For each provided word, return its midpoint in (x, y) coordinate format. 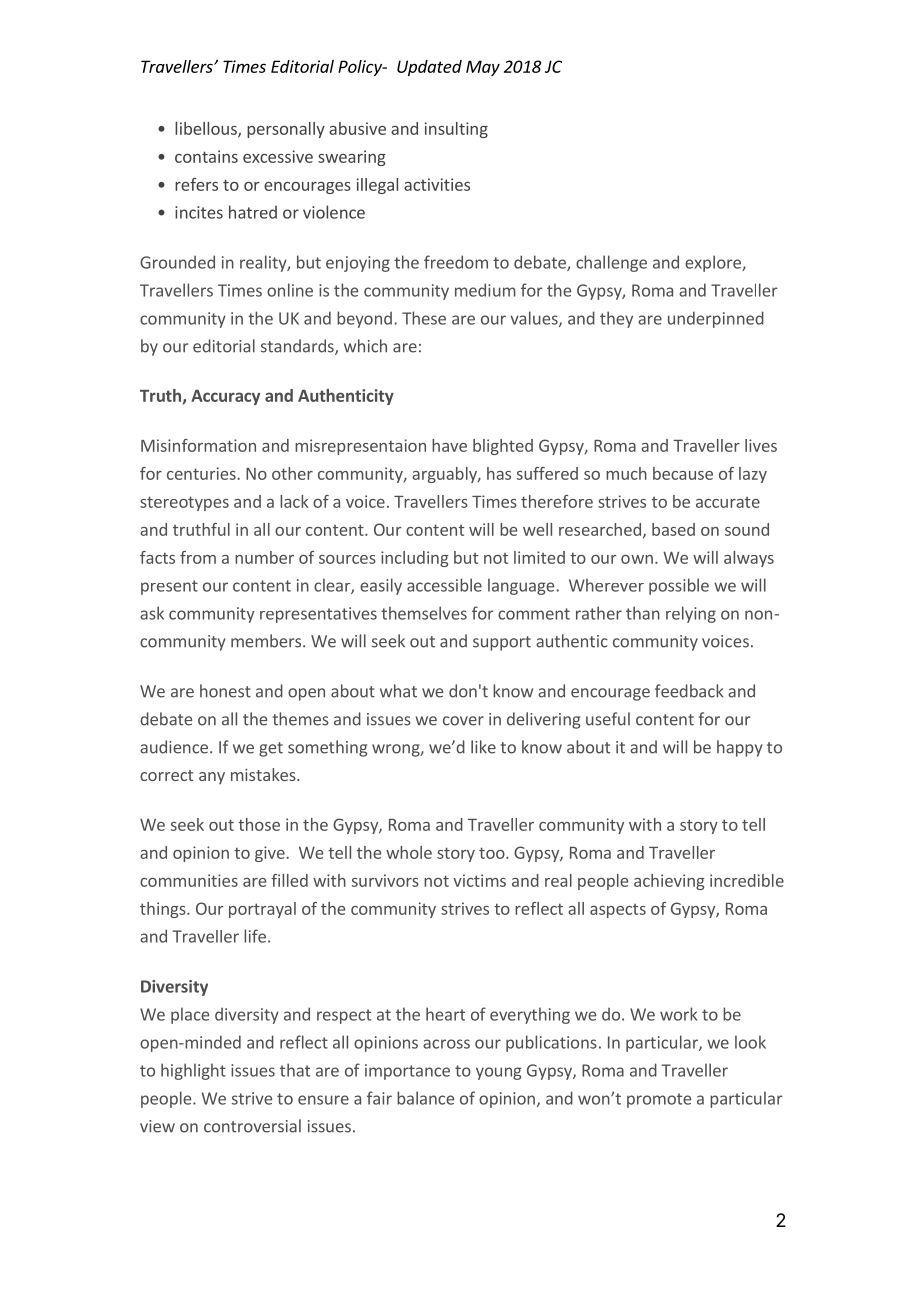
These (424, 318)
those (259, 824)
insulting (456, 130)
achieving (669, 882)
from (198, 557)
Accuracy (225, 397)
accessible (444, 585)
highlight (193, 1071)
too (493, 853)
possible (679, 586)
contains (206, 156)
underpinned (716, 319)
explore (714, 263)
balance (425, 1098)
